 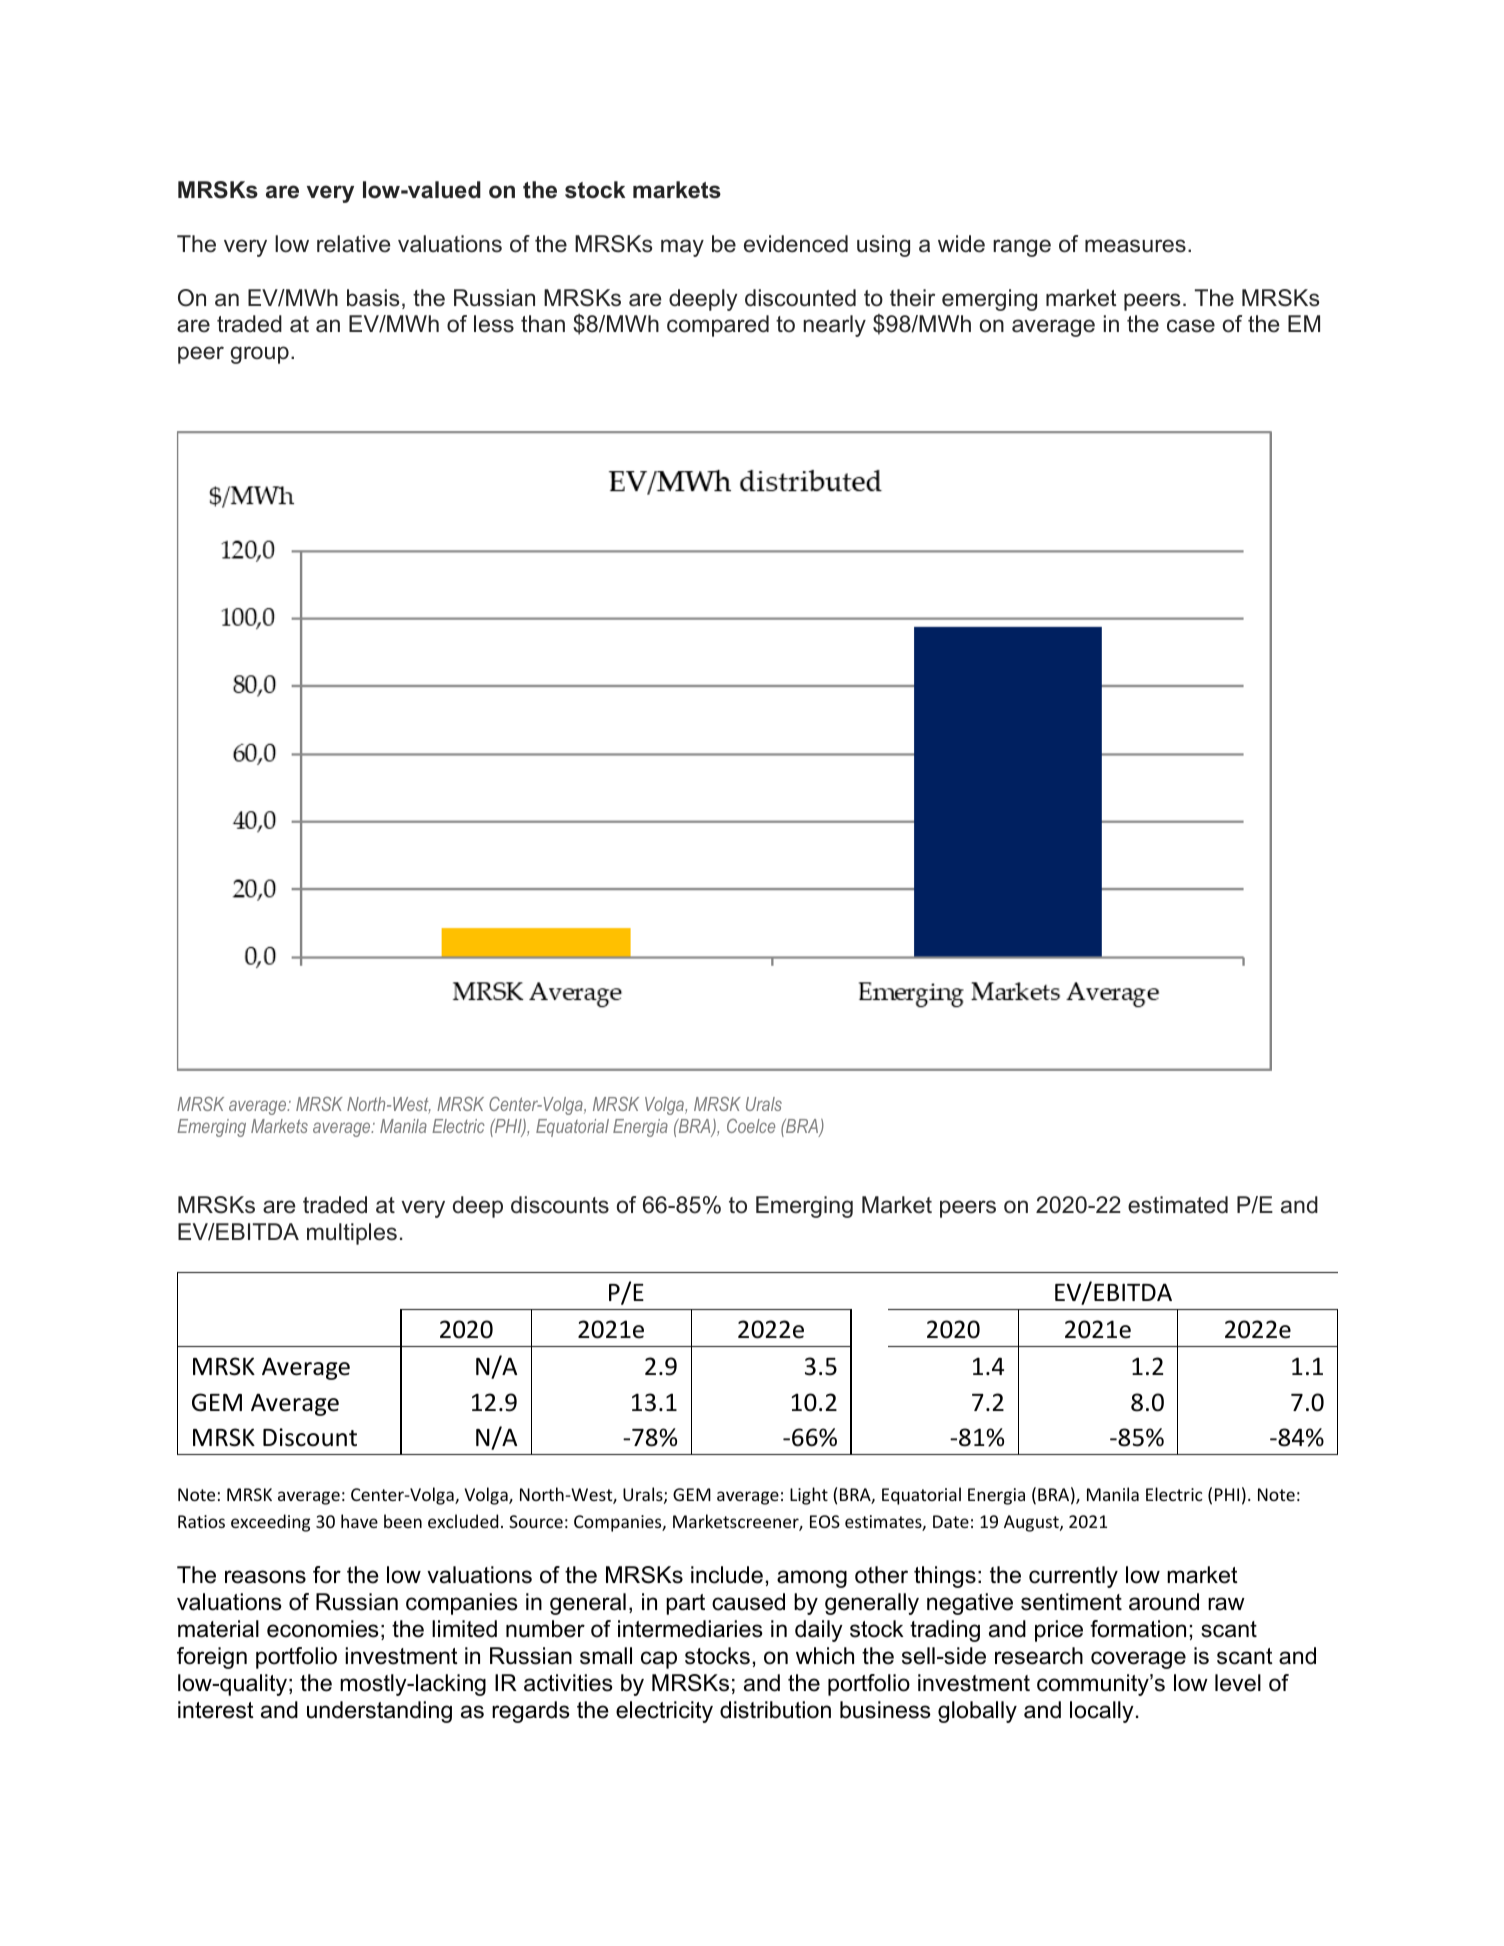 I want to click on have, so click(x=359, y=1521).
